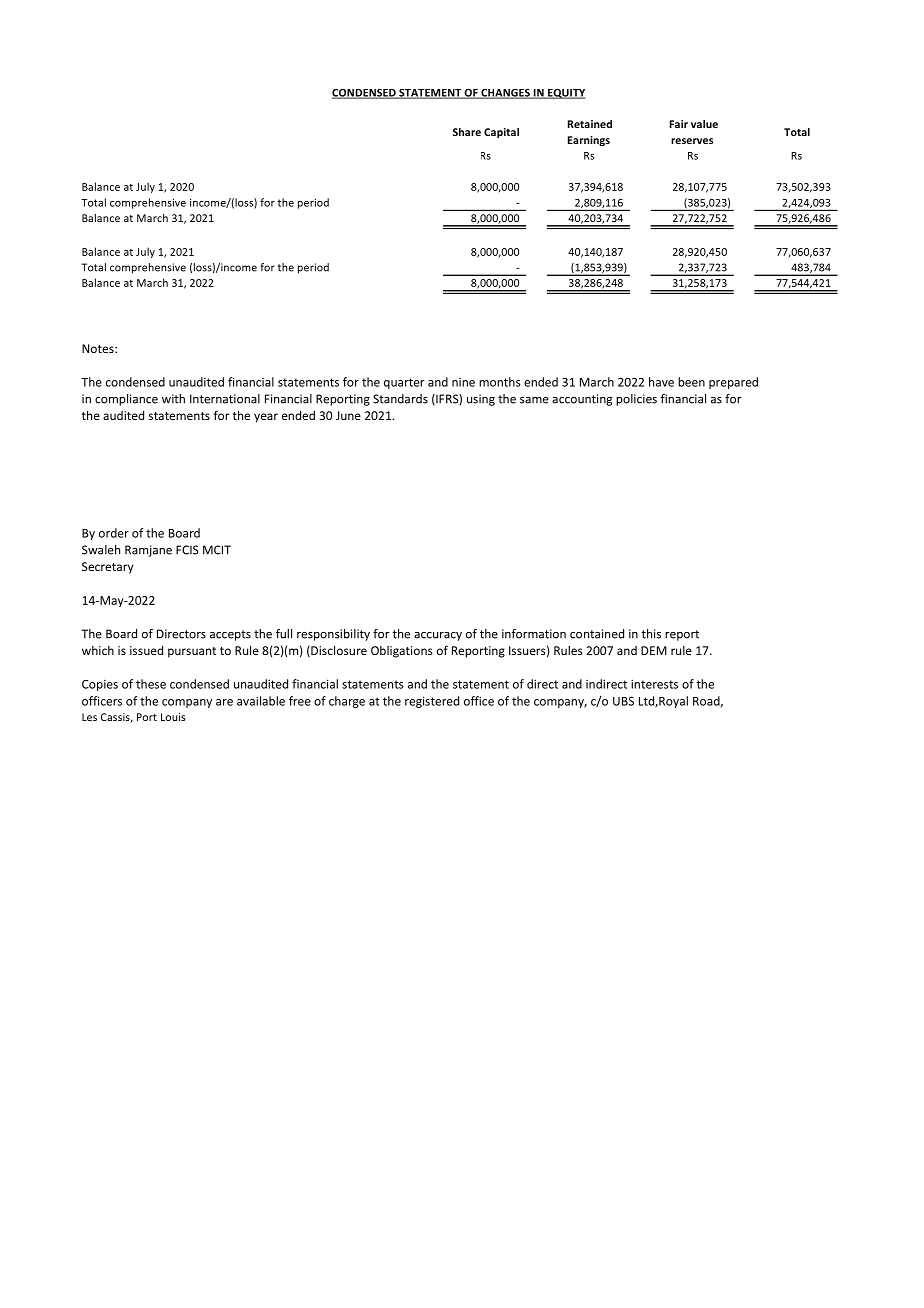 The image size is (924, 1308). What do you see at coordinates (636, 400) in the image?
I see `policies` at bounding box center [636, 400].
